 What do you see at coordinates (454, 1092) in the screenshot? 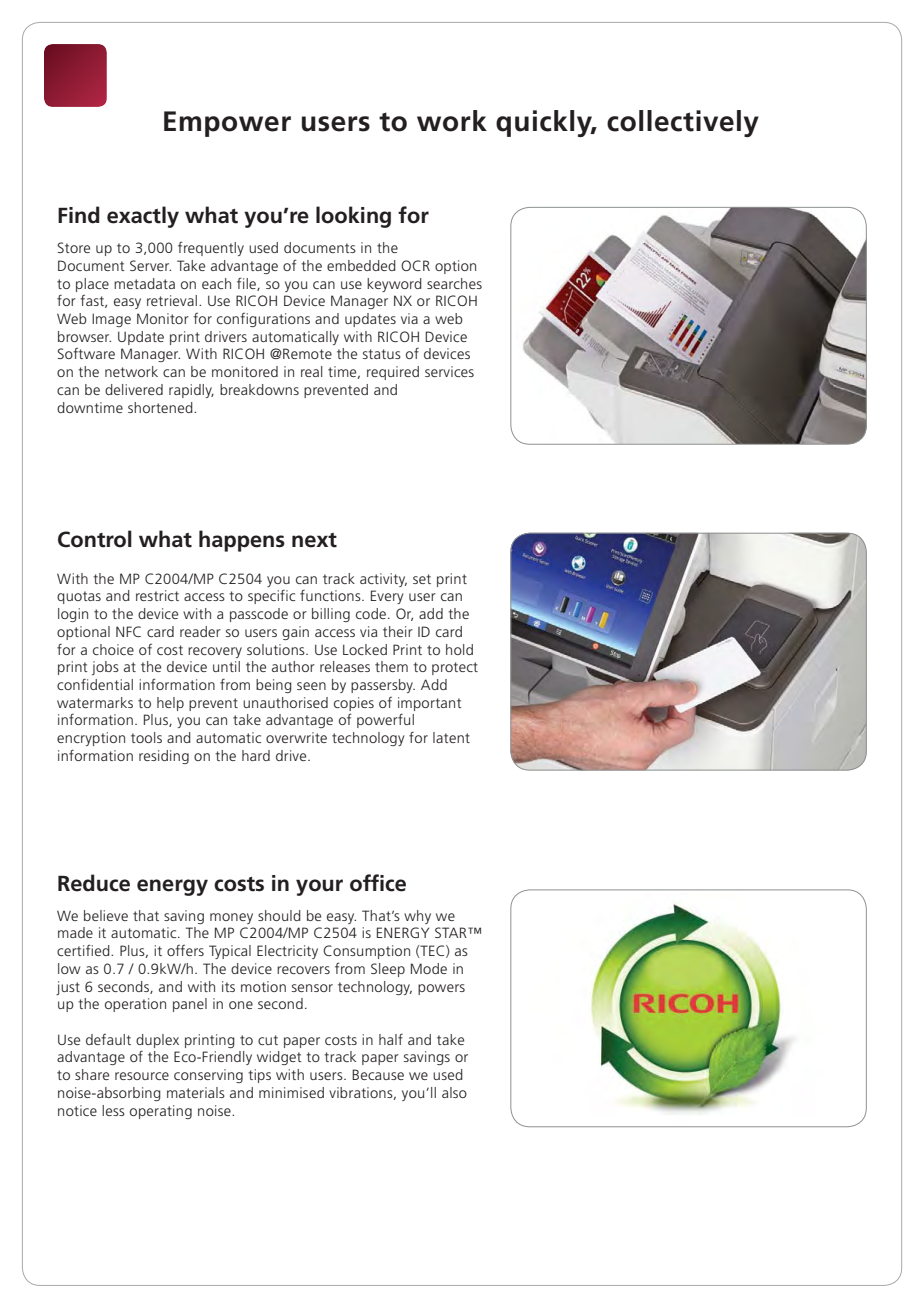
I see `also` at bounding box center [454, 1092].
